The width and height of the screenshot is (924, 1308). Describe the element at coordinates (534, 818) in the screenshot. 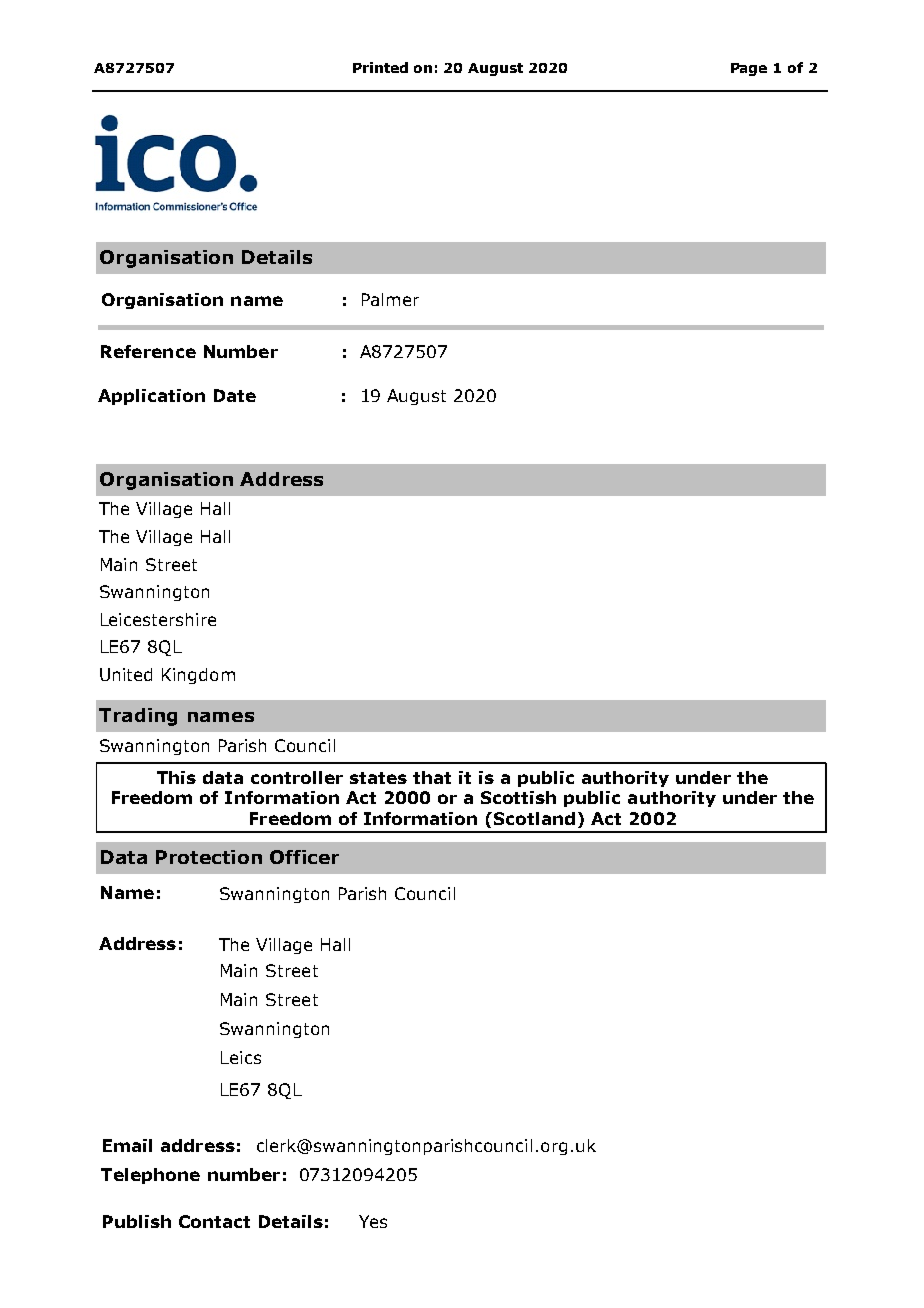

I see `Scotland` at that location.
